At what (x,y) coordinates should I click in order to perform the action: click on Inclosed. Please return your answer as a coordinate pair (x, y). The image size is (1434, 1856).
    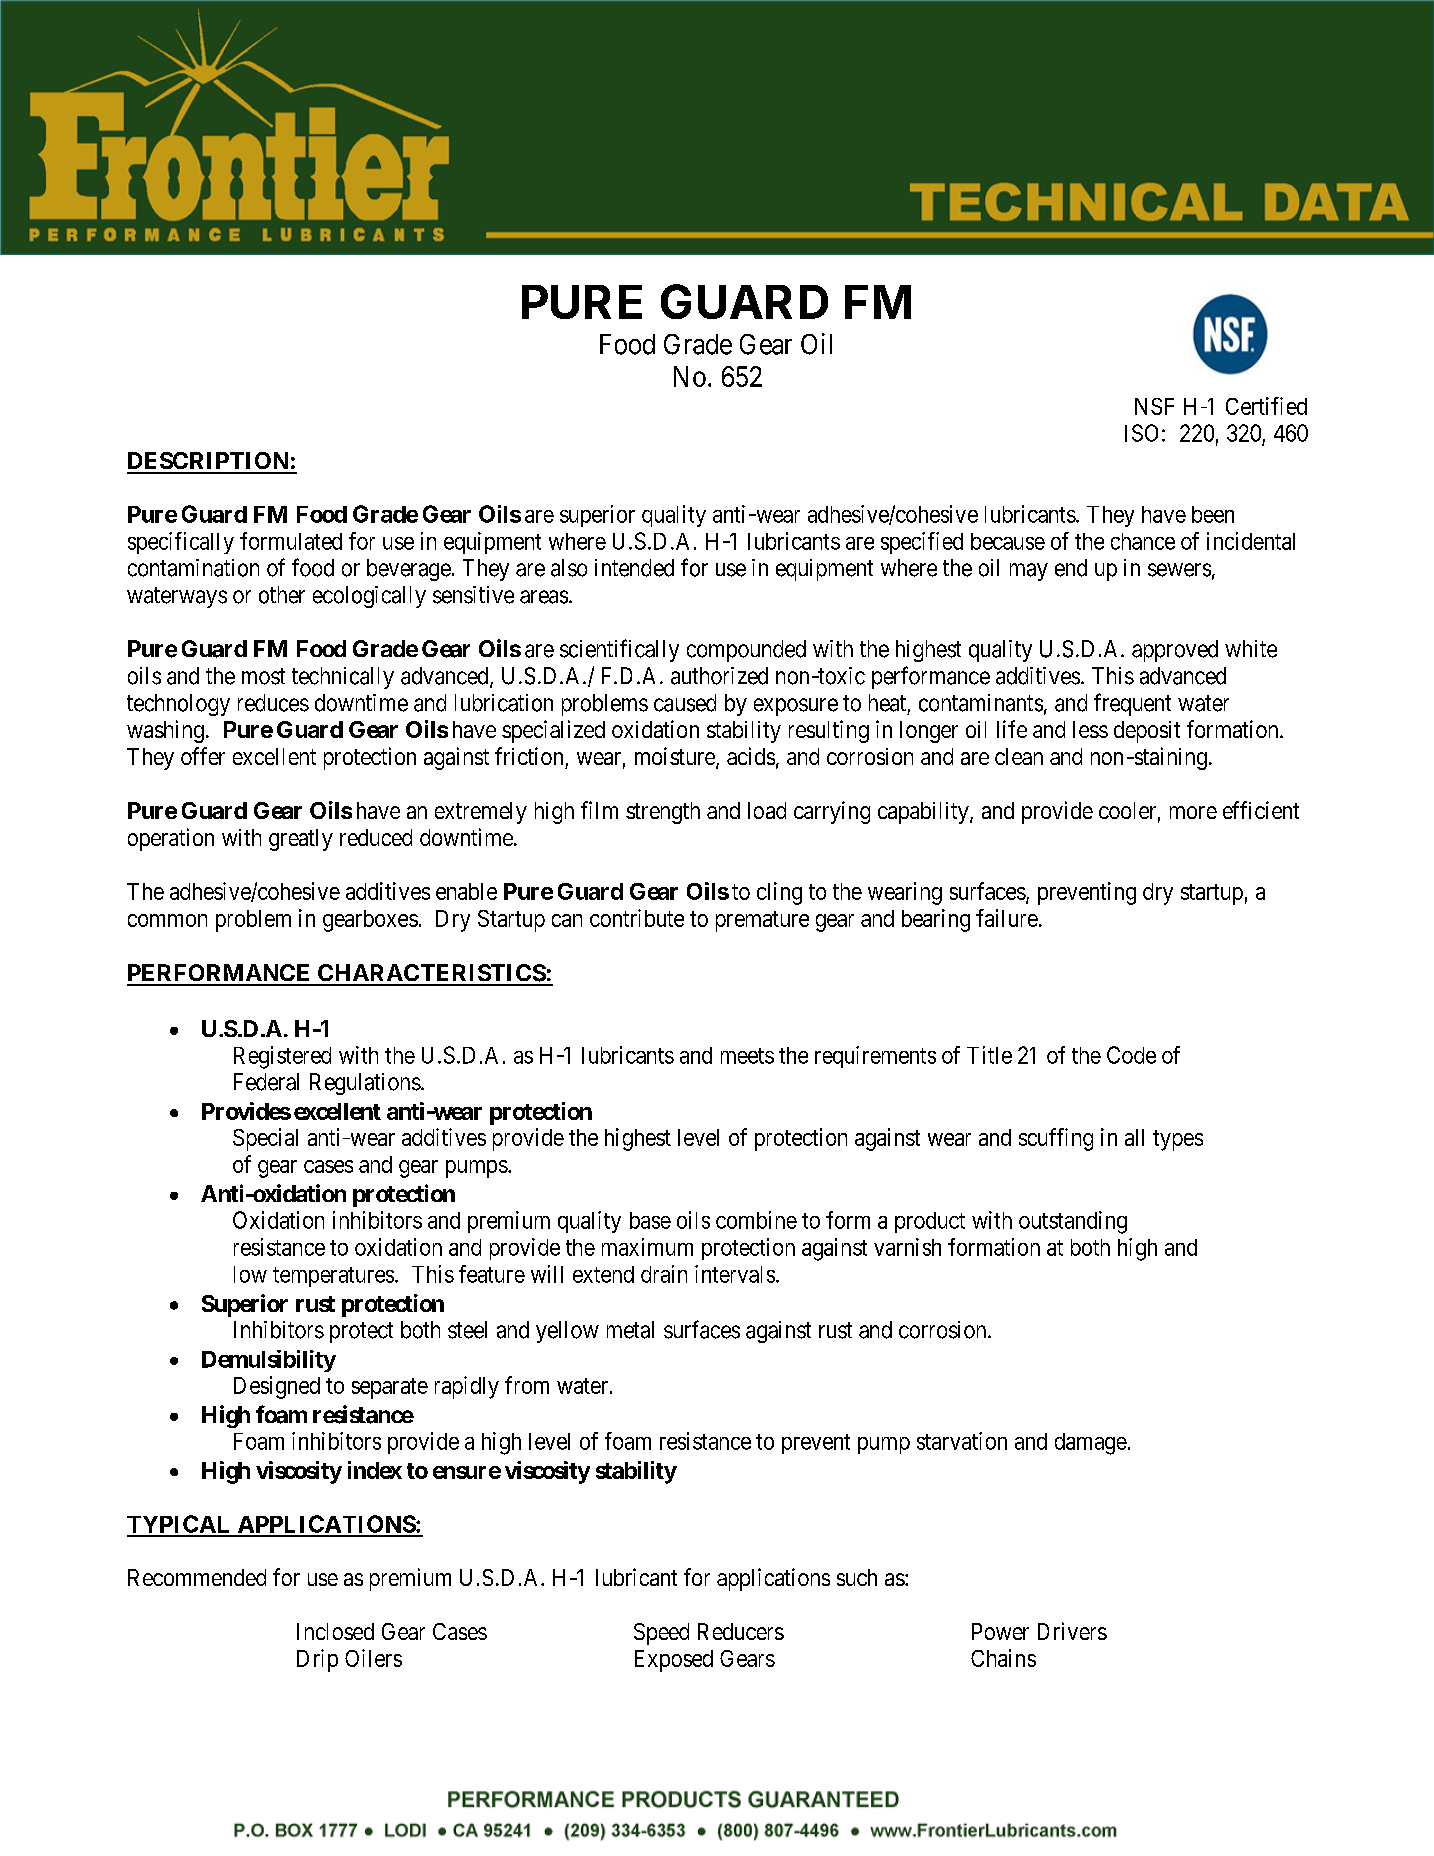
    Looking at the image, I should click on (335, 1631).
